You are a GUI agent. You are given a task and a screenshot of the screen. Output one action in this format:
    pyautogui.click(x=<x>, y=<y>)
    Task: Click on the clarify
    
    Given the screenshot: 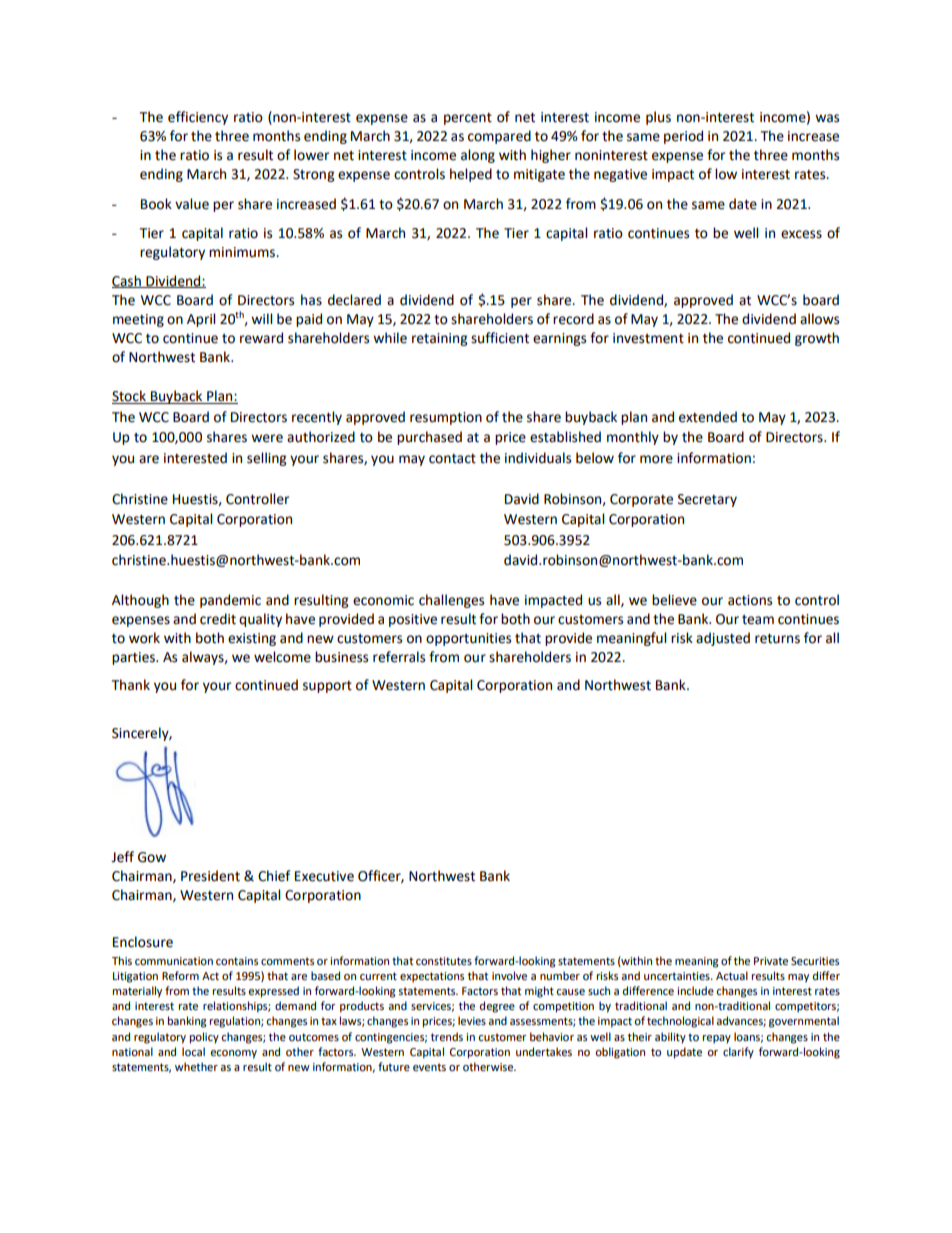 What is the action you would take?
    pyautogui.click(x=738, y=1053)
